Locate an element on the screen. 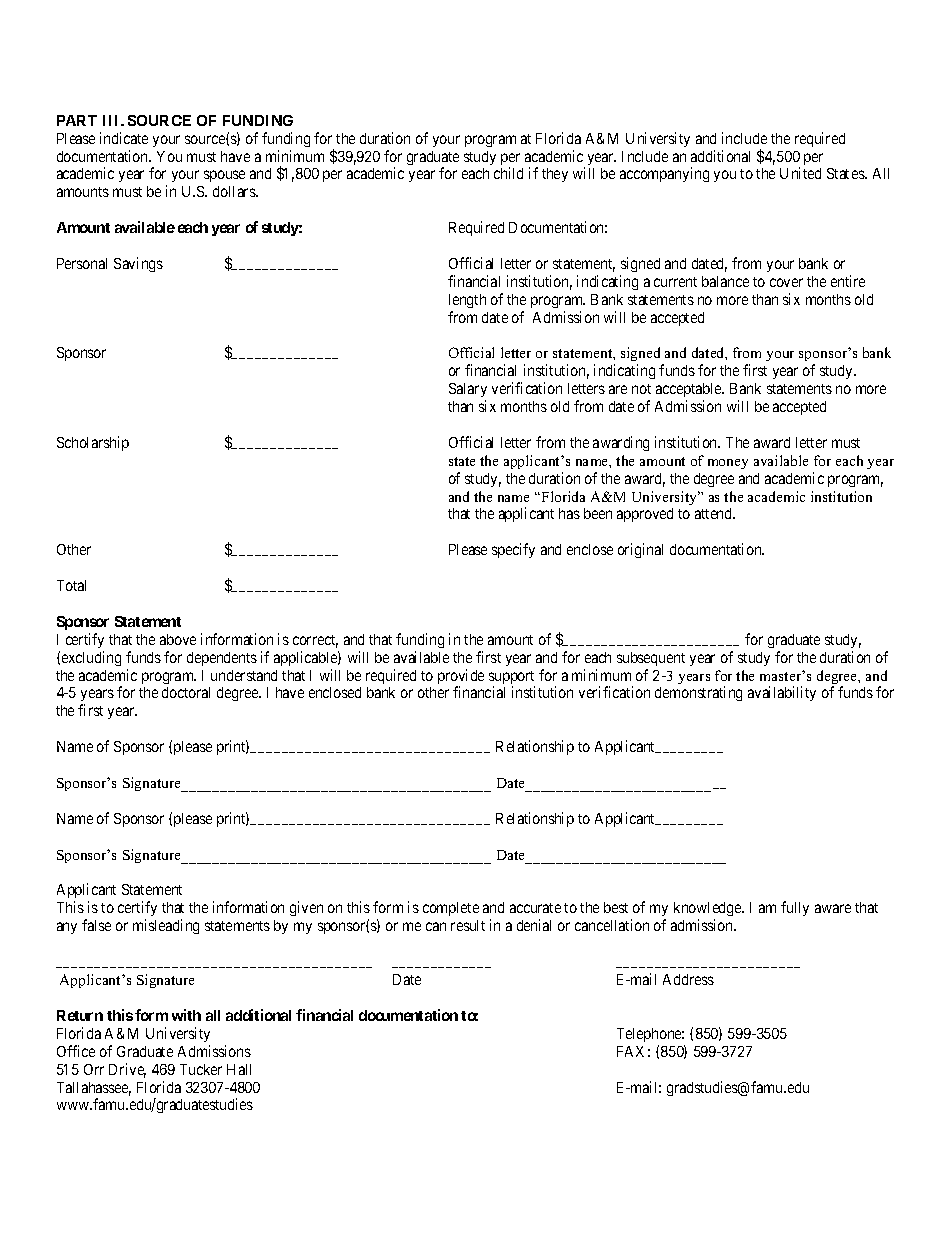 The height and width of the screenshot is (1233, 952). United is located at coordinates (800, 173).
